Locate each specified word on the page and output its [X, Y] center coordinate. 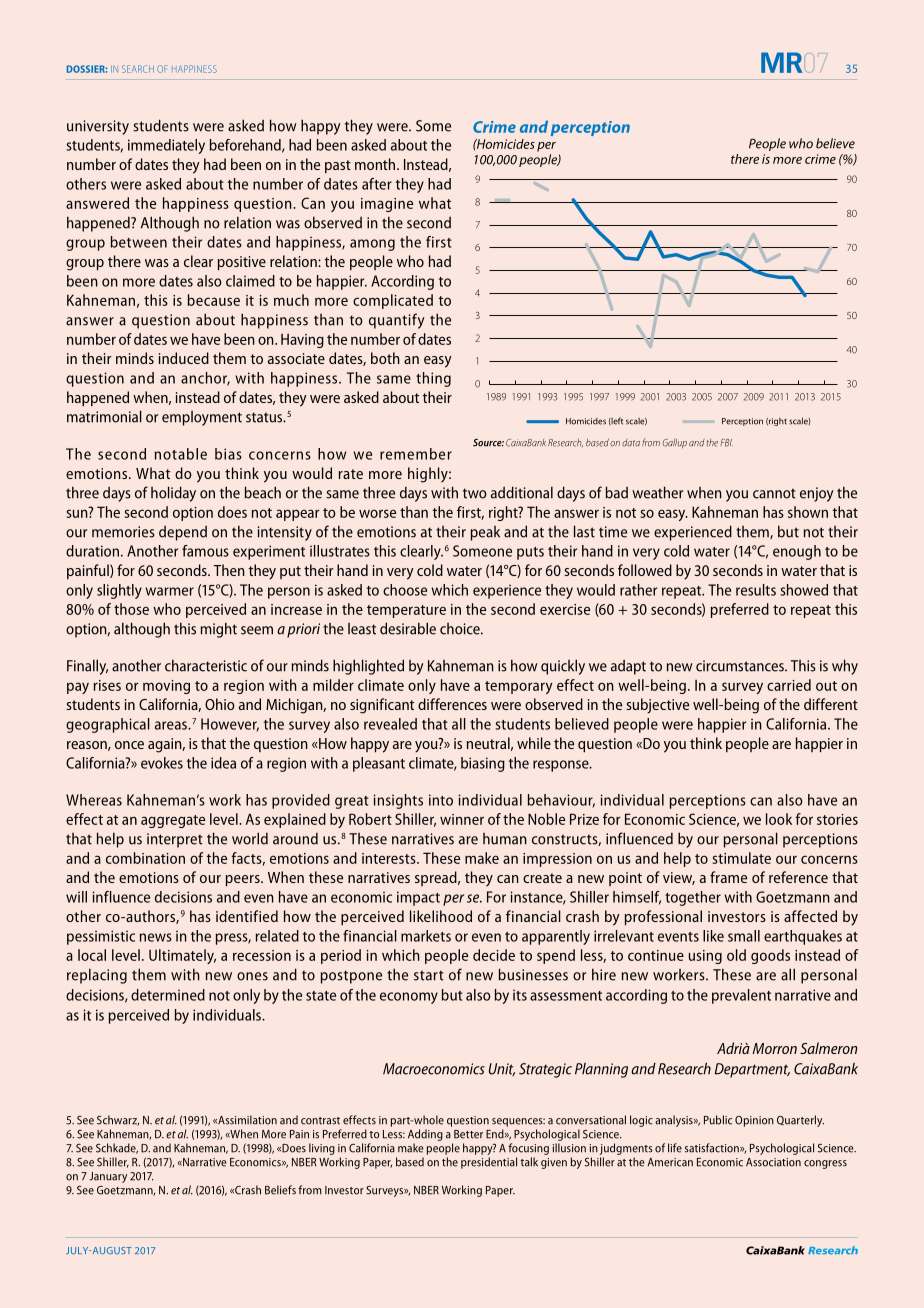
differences [452, 704]
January [108, 1177]
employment [202, 418]
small [744, 936]
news [156, 937]
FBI [726, 443]
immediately [166, 146]
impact [418, 898]
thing [433, 379]
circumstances [741, 666]
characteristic [206, 665]
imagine [387, 205]
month [376, 164]
